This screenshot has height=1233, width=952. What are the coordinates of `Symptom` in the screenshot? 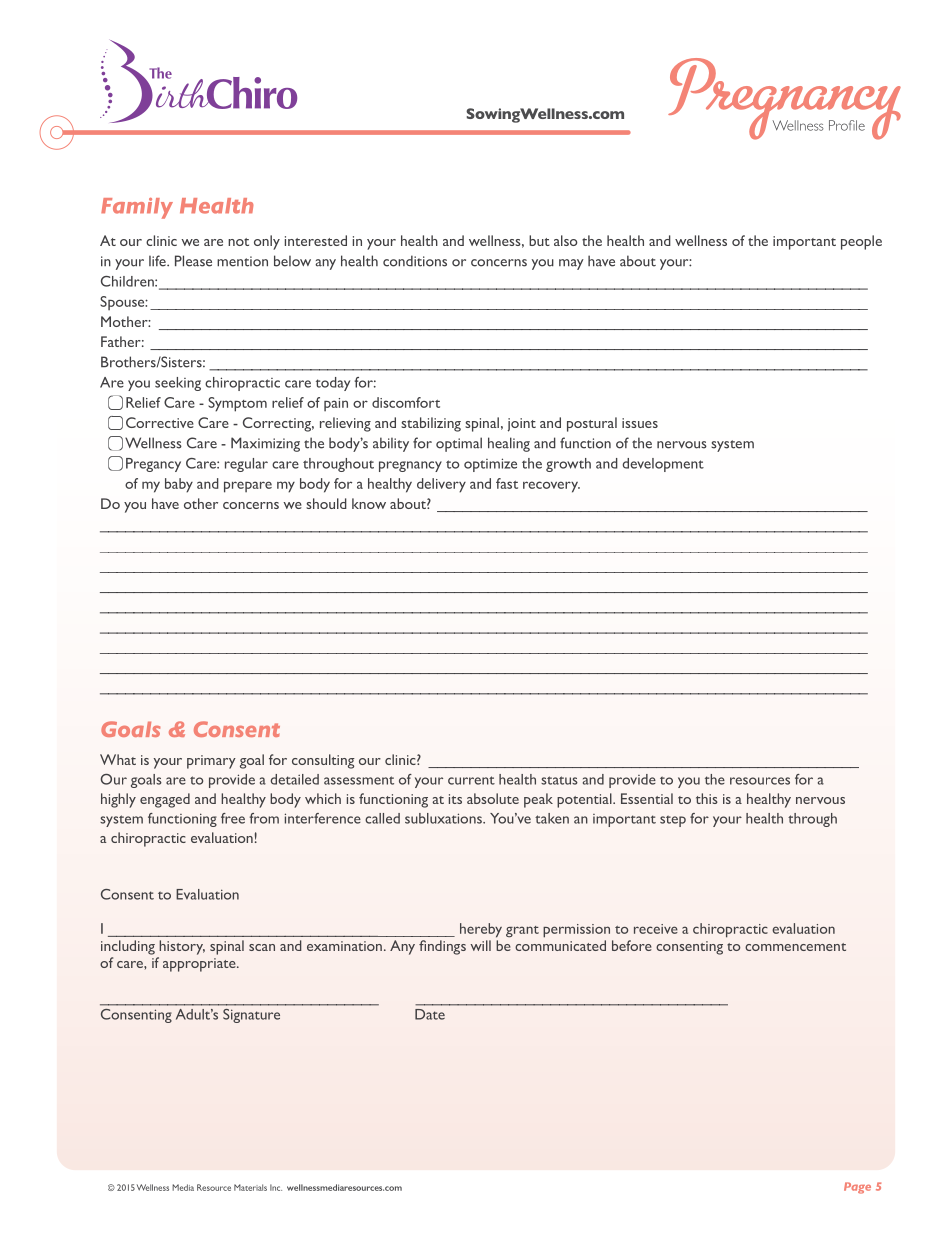 It's located at (237, 404).
